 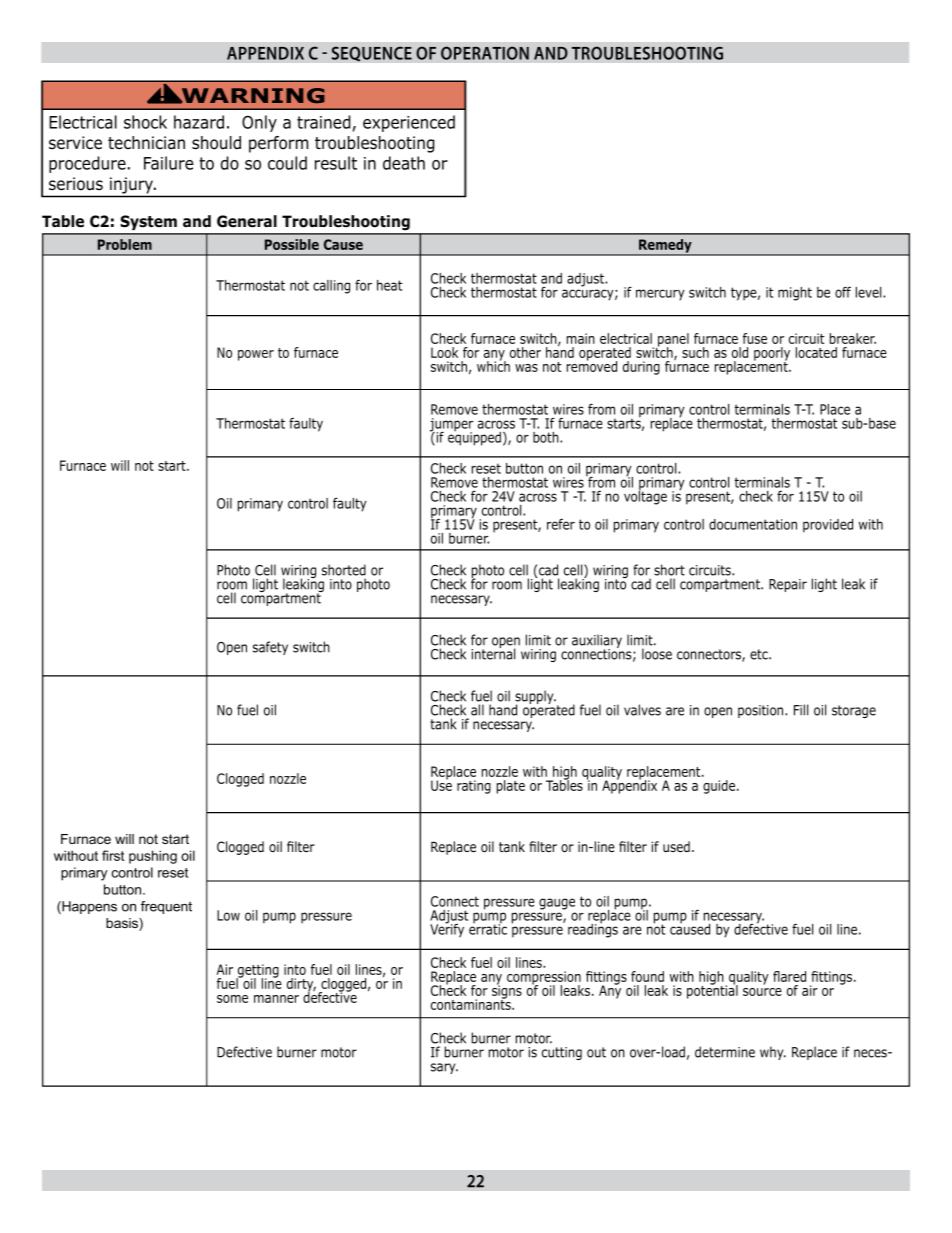 What do you see at coordinates (270, 648) in the screenshot?
I see `safety` at bounding box center [270, 648].
